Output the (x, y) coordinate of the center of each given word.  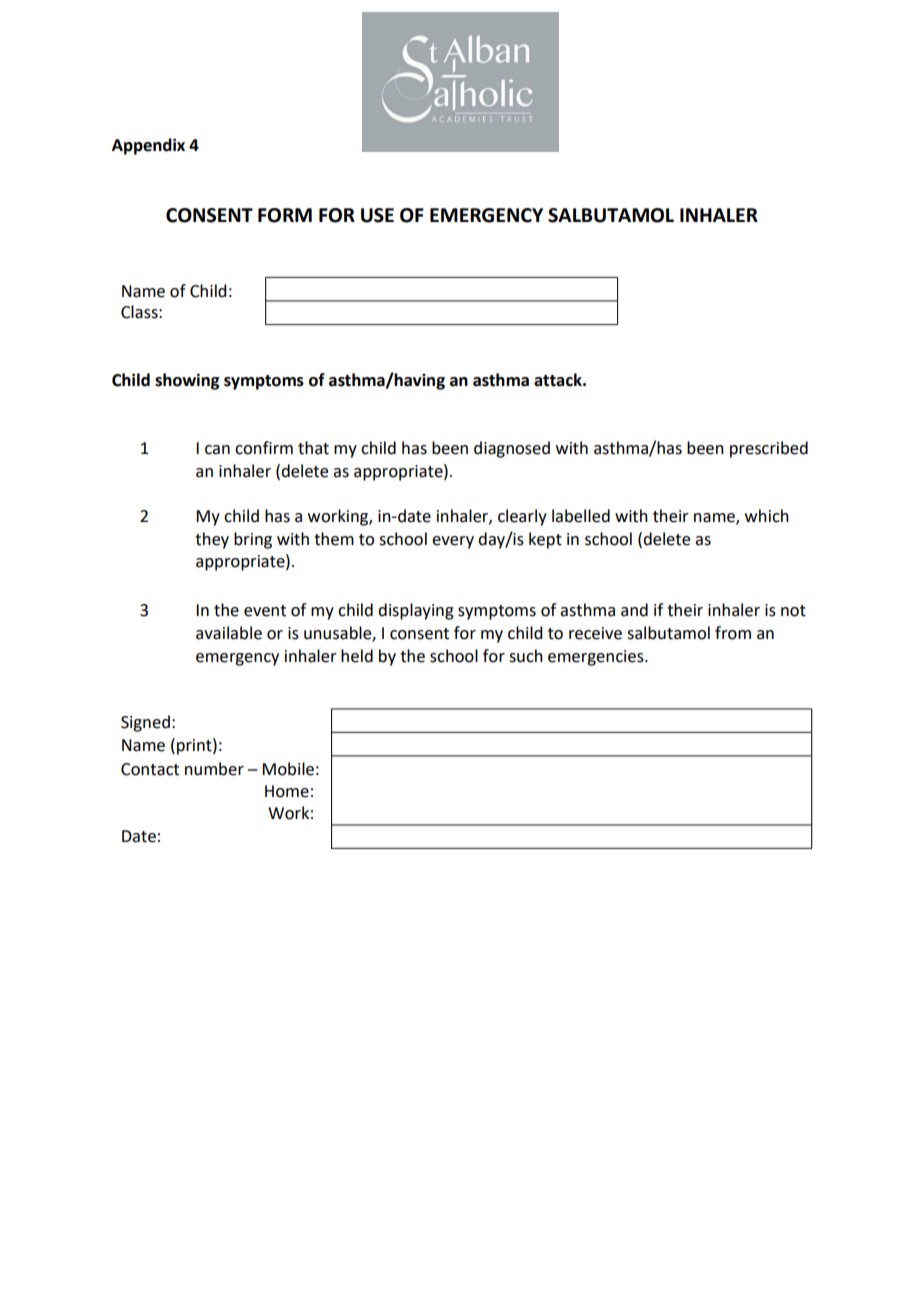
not (793, 611)
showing (187, 381)
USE (377, 215)
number (214, 769)
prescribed (769, 449)
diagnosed (512, 449)
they (212, 540)
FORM (285, 215)
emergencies (597, 658)
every (453, 542)
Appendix (148, 146)
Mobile (288, 769)
